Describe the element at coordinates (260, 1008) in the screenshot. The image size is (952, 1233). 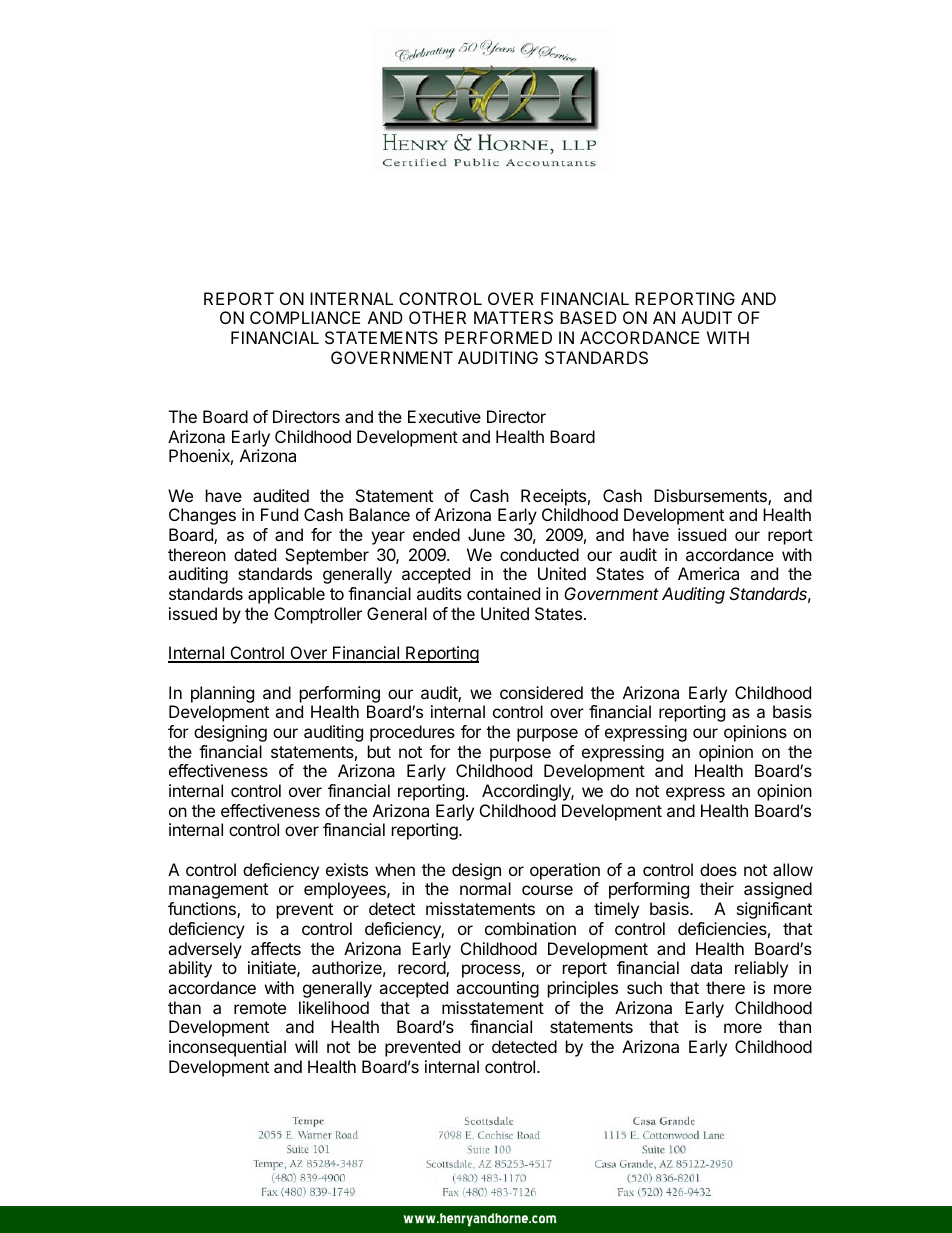
I see `remote` at that location.
